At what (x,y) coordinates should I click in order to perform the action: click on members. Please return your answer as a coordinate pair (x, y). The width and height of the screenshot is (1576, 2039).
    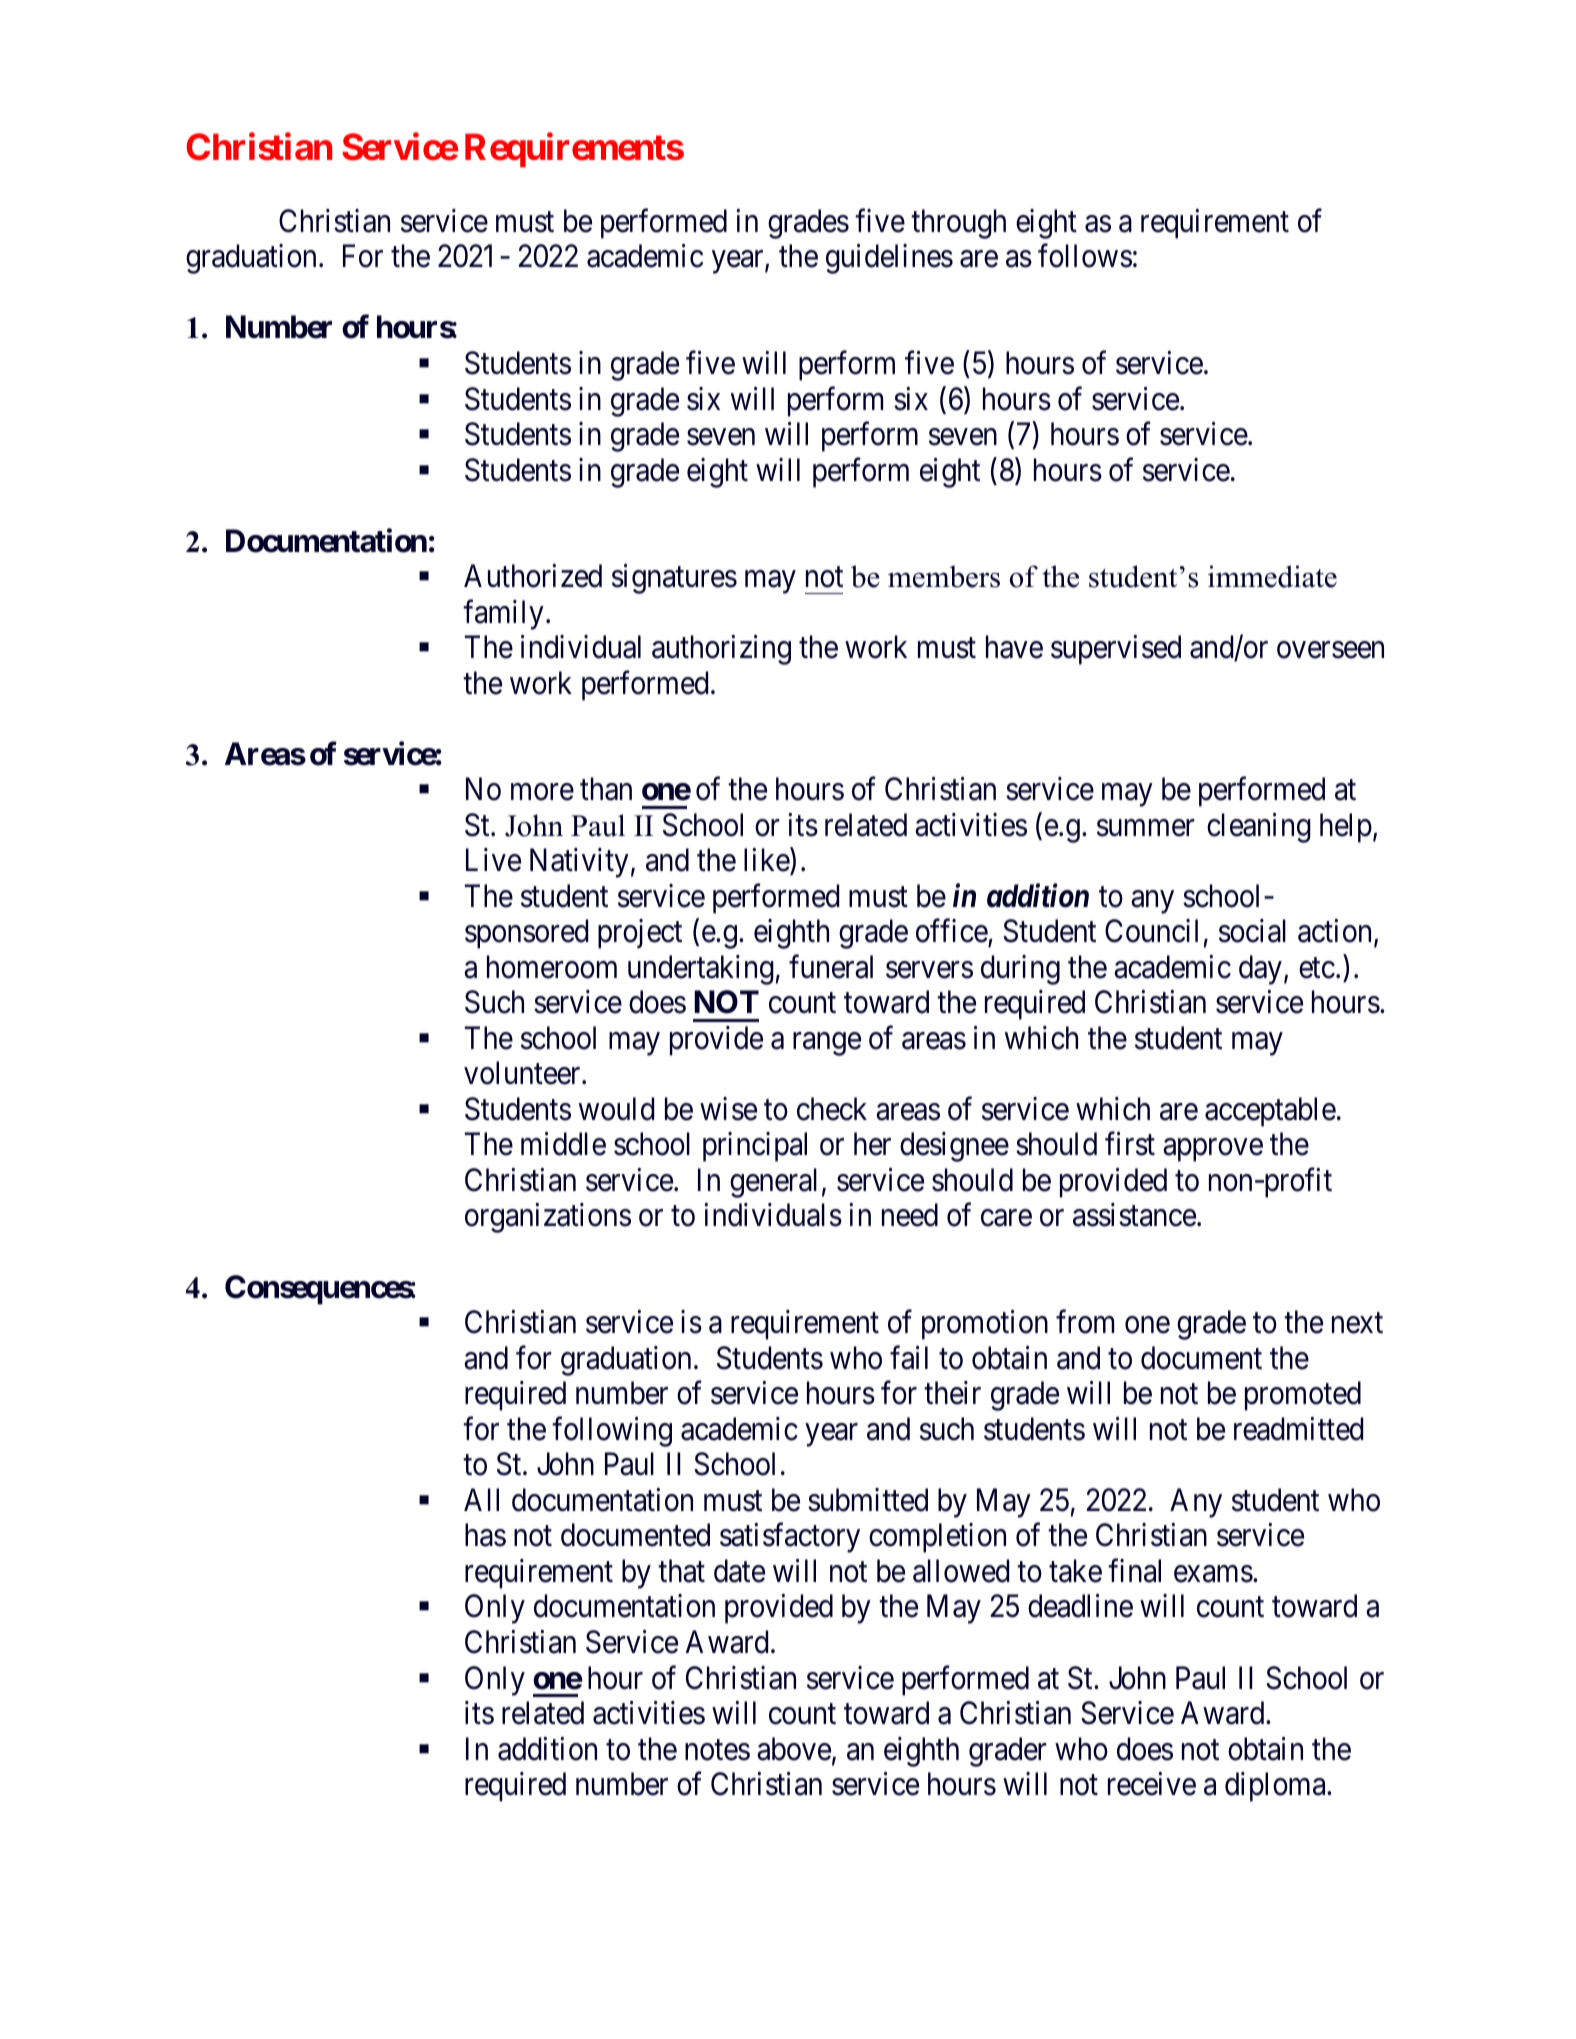
    Looking at the image, I should click on (944, 576).
